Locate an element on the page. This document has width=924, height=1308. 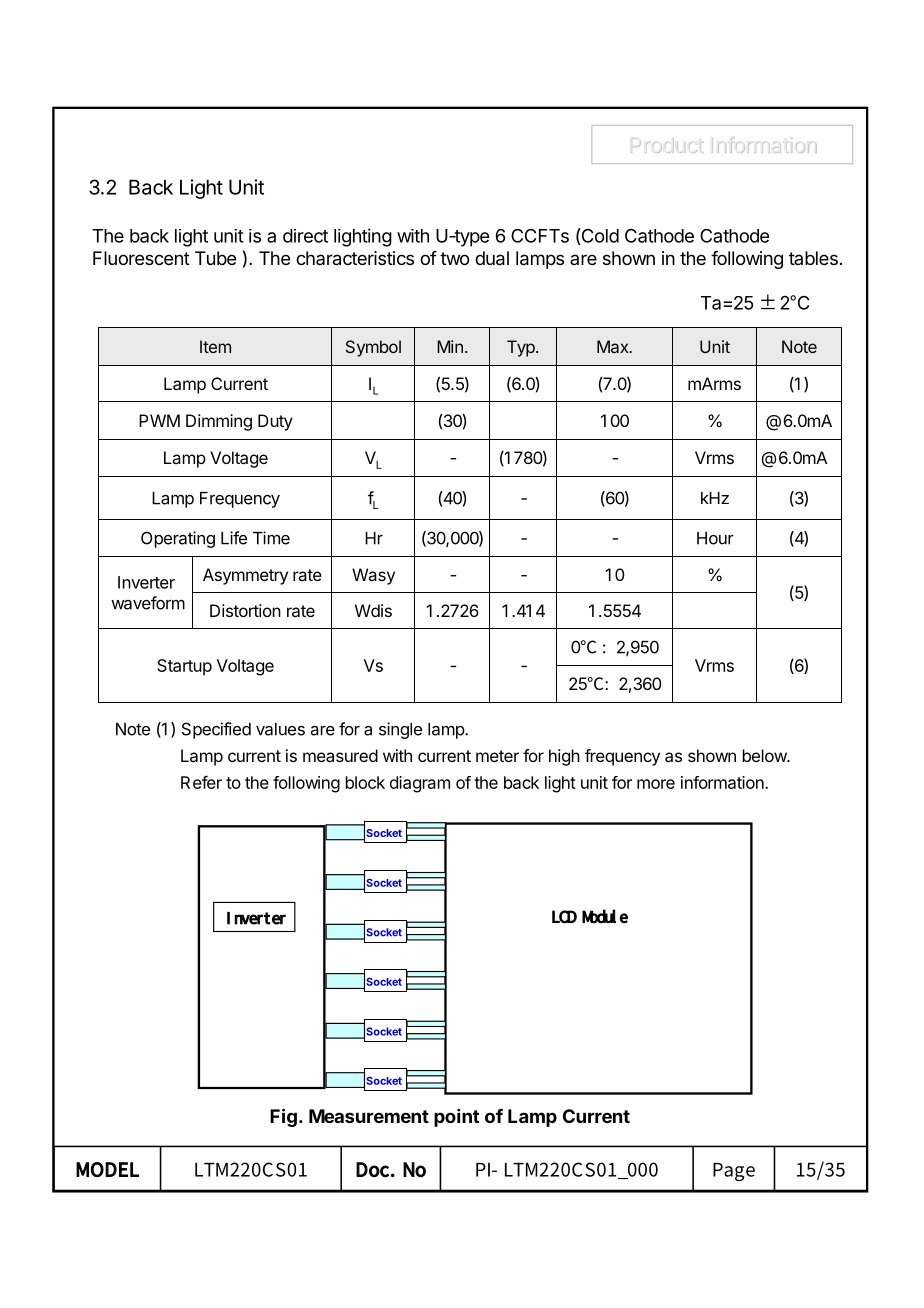
Module is located at coordinates (605, 916).
